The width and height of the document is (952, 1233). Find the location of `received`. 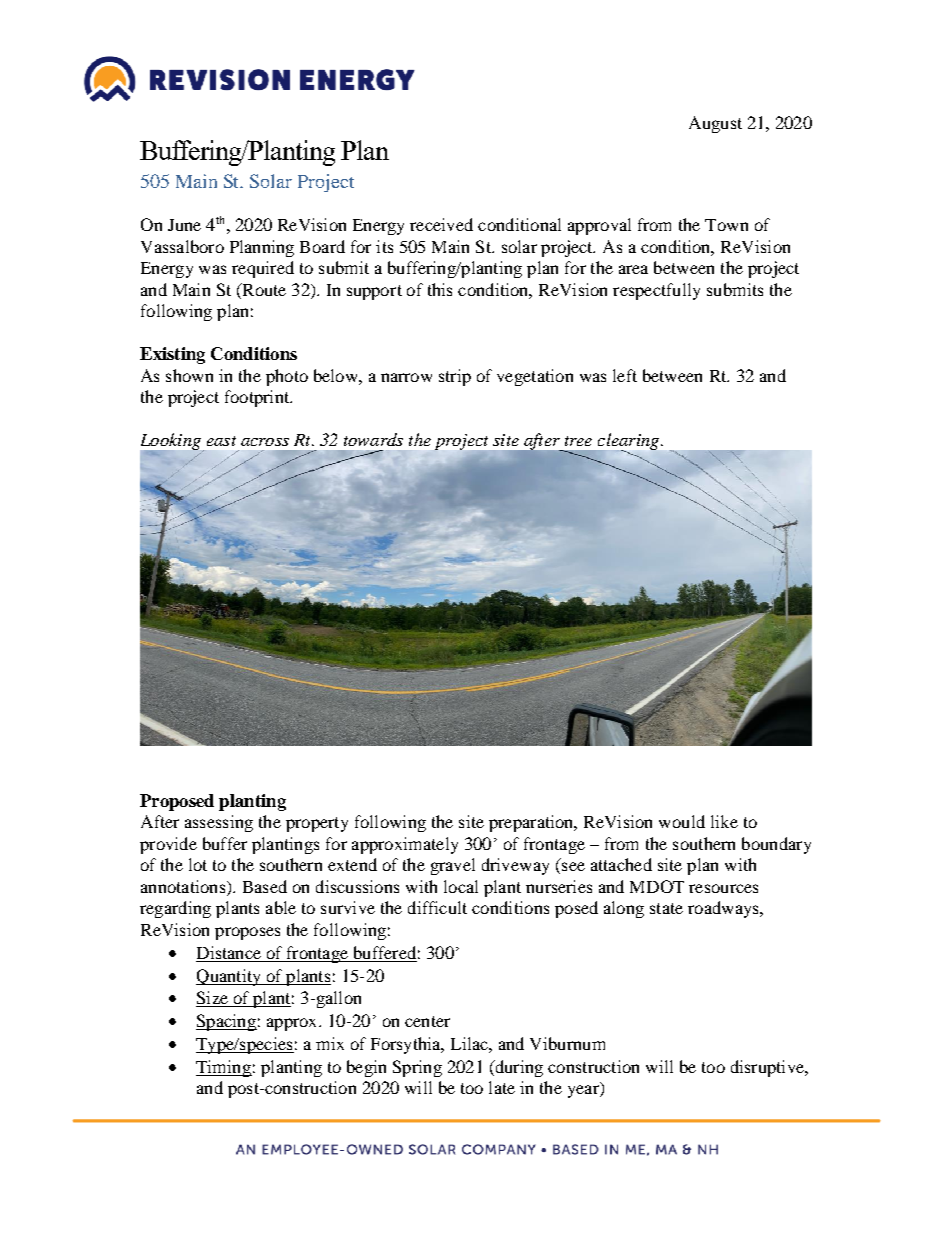

received is located at coordinates (441, 224).
